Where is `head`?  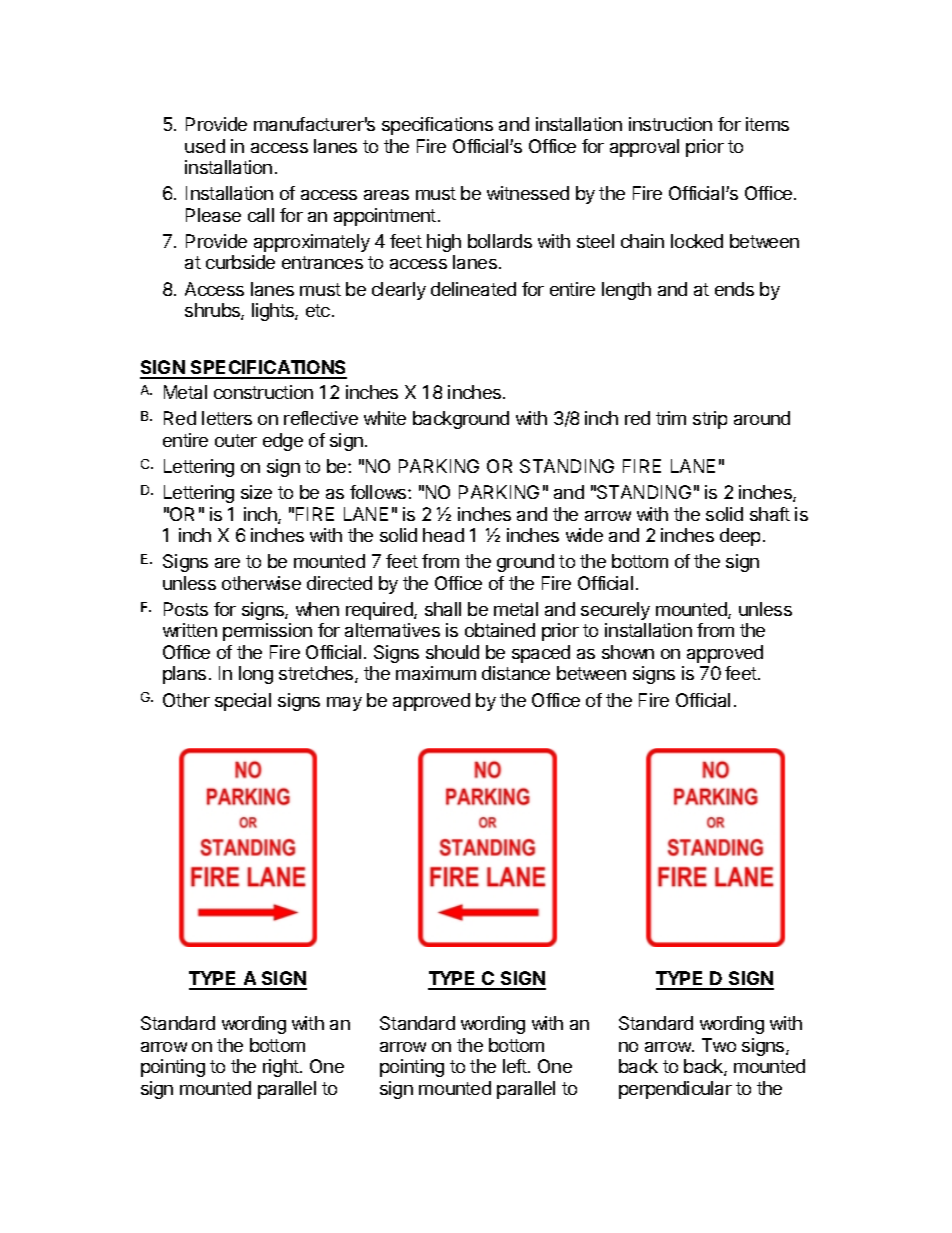
head is located at coordinates (443, 535).
